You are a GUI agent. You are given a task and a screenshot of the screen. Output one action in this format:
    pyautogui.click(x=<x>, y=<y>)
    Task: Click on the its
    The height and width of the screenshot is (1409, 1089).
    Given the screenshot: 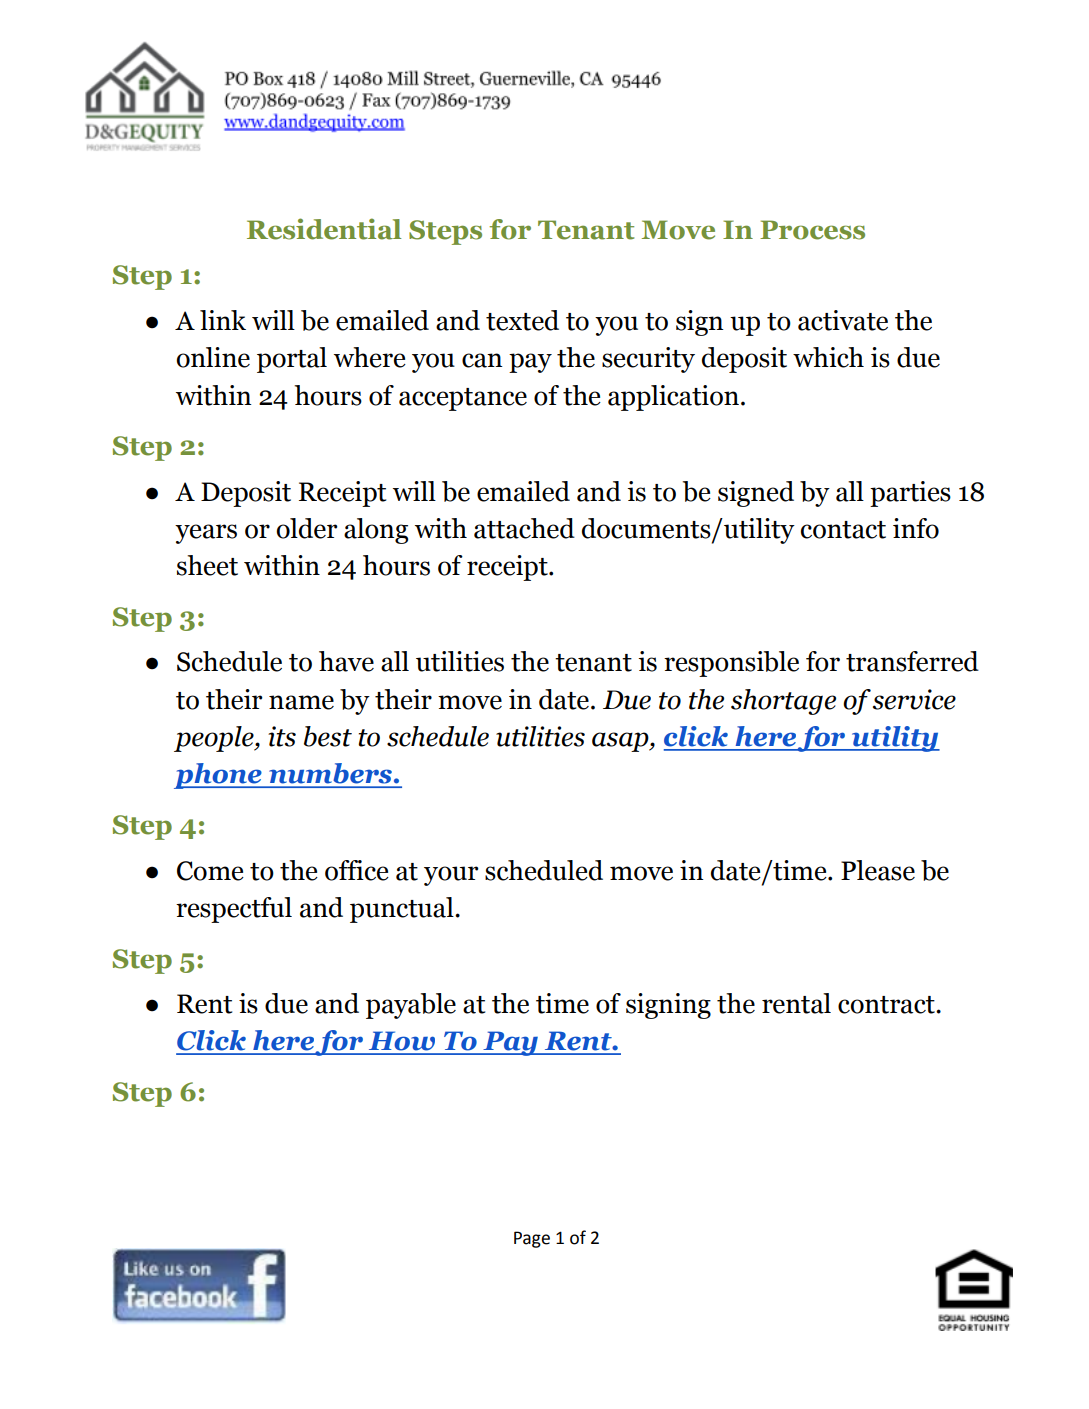 What is the action you would take?
    pyautogui.click(x=282, y=736)
